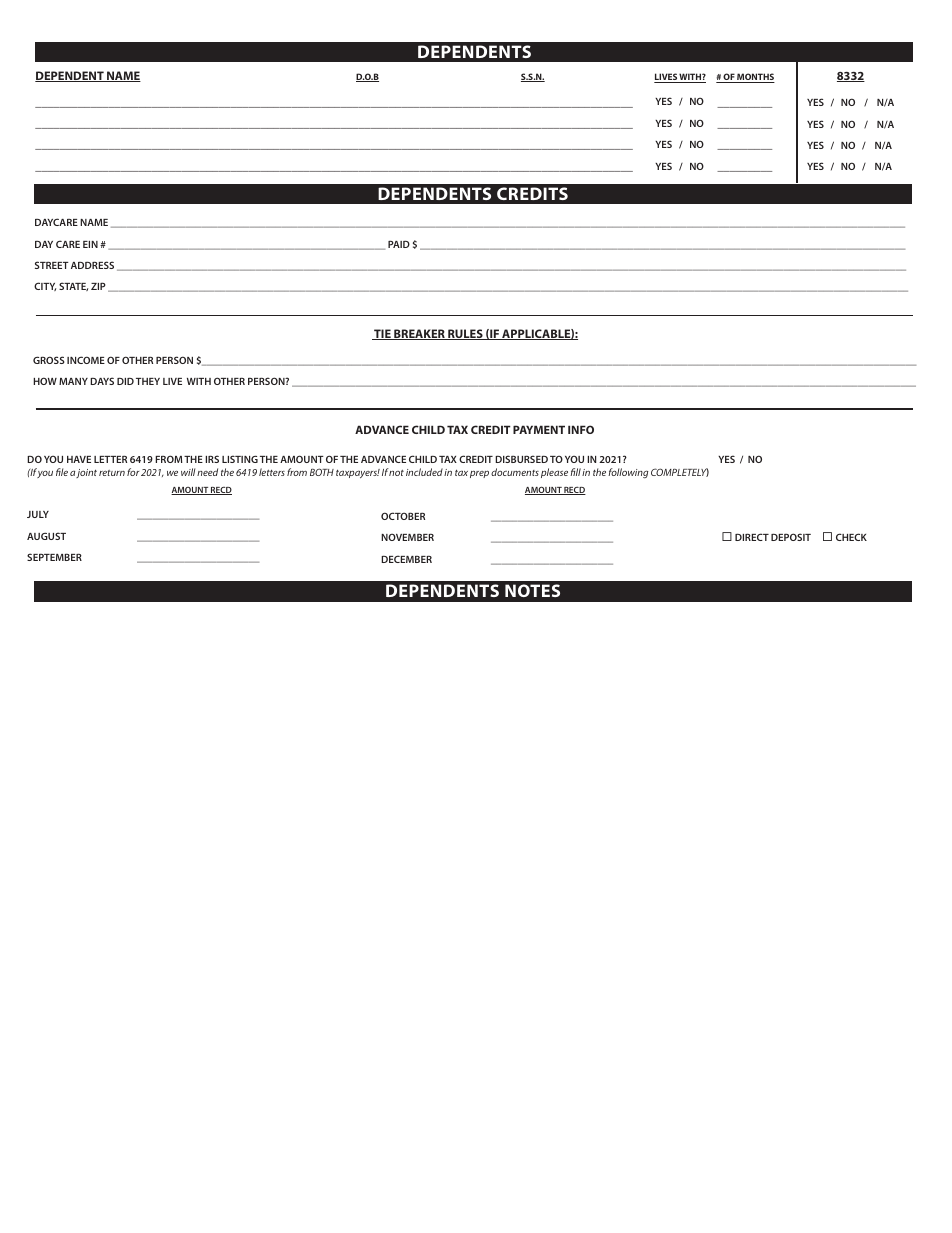 This image has width=952, height=1233. What do you see at coordinates (581, 429) in the image?
I see `INFO` at bounding box center [581, 429].
